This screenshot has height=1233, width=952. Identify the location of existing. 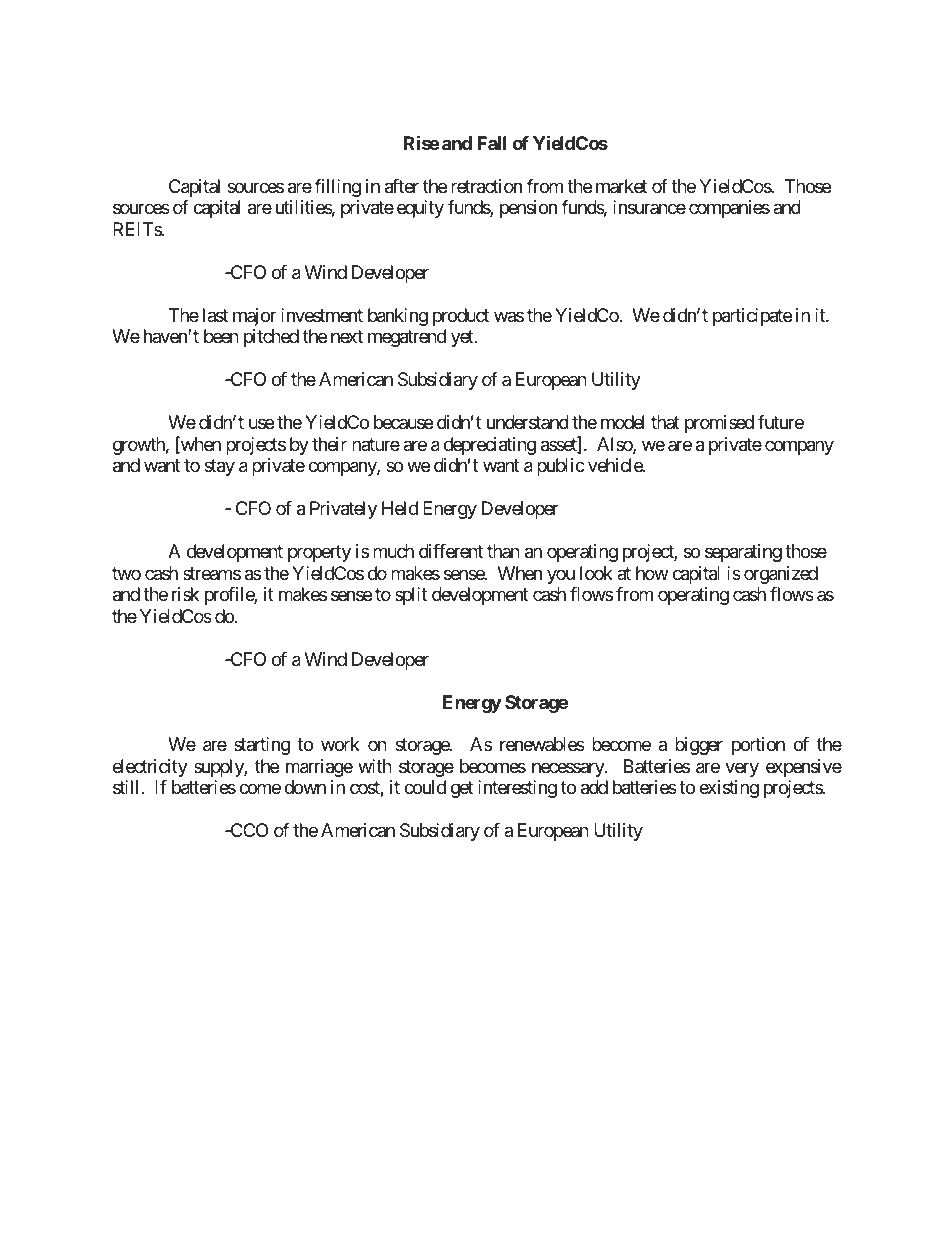
(729, 789).
